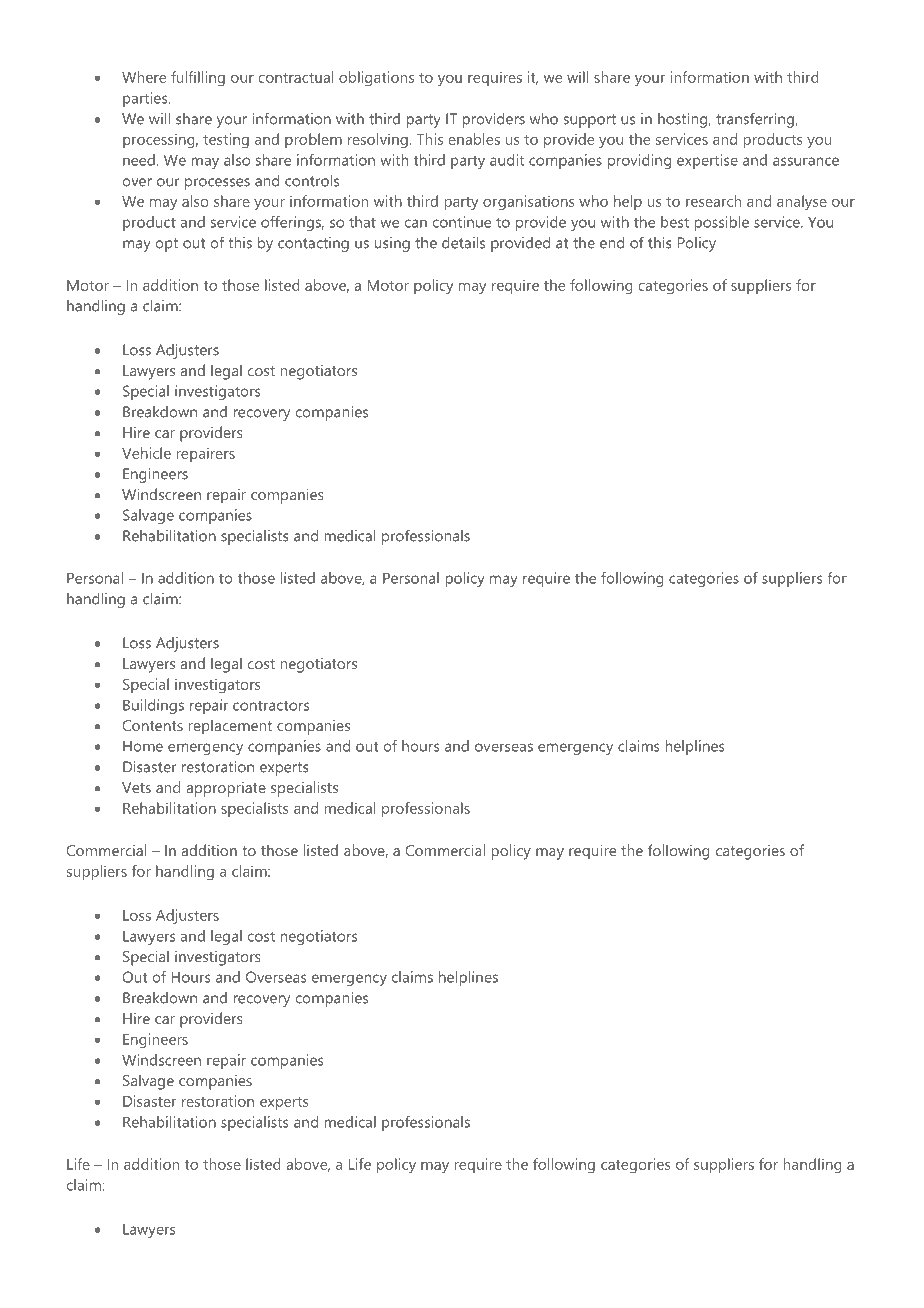 The width and height of the image is (924, 1308). I want to click on possible, so click(721, 223).
